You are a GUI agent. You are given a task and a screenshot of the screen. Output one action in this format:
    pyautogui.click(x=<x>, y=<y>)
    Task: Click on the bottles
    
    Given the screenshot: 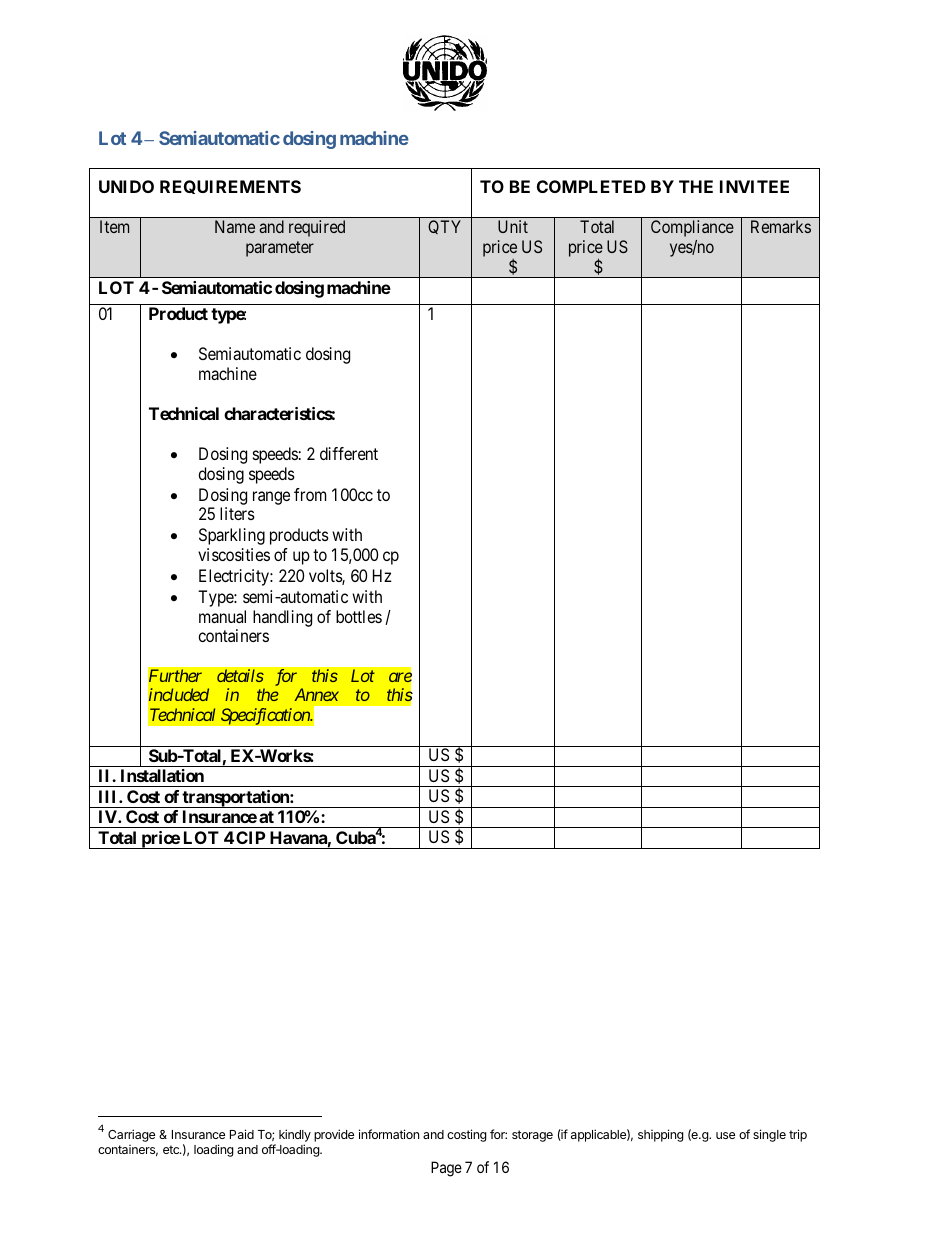 What is the action you would take?
    pyautogui.click(x=359, y=616)
